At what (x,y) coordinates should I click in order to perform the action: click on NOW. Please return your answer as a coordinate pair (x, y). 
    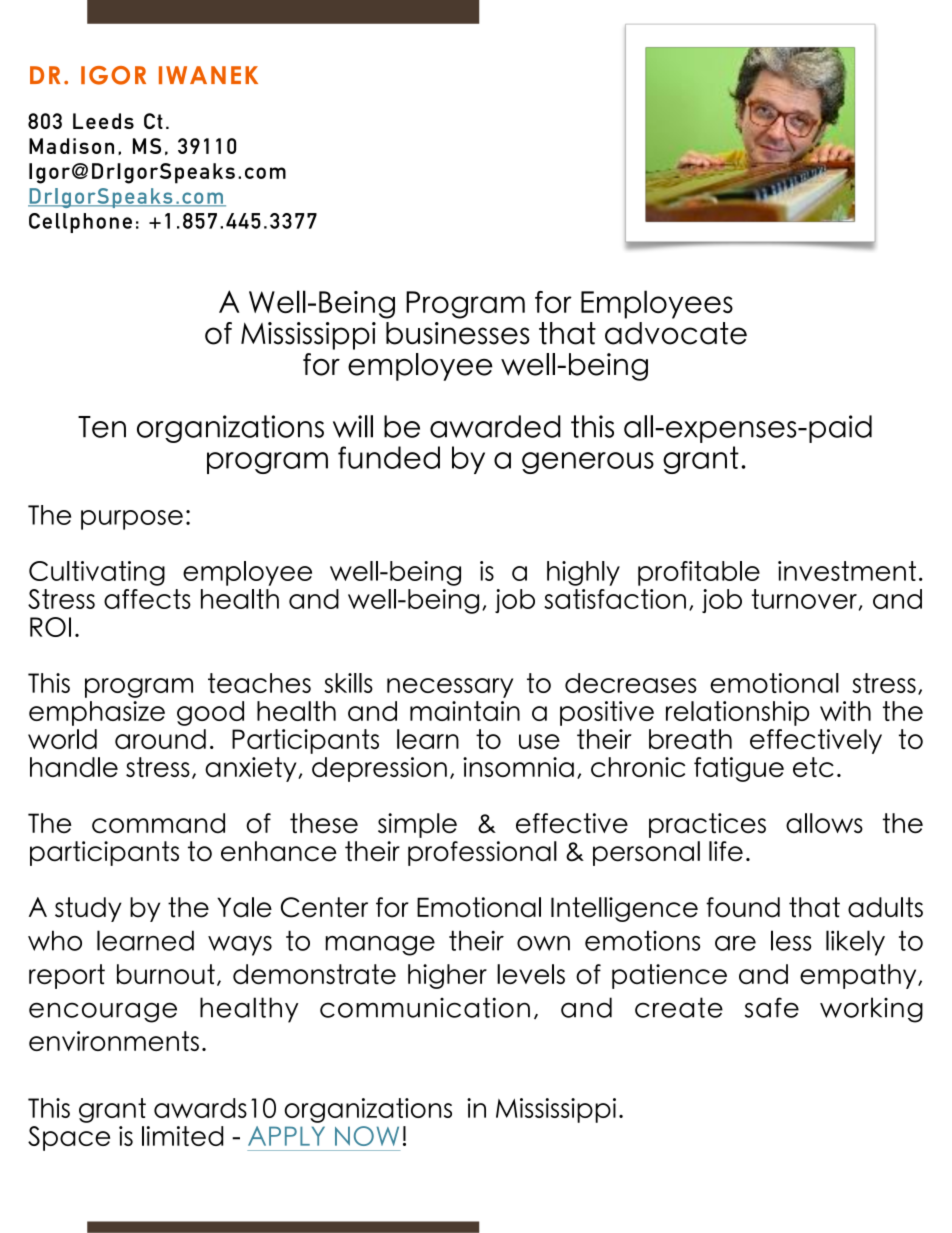
    Looking at the image, I should click on (367, 1136).
